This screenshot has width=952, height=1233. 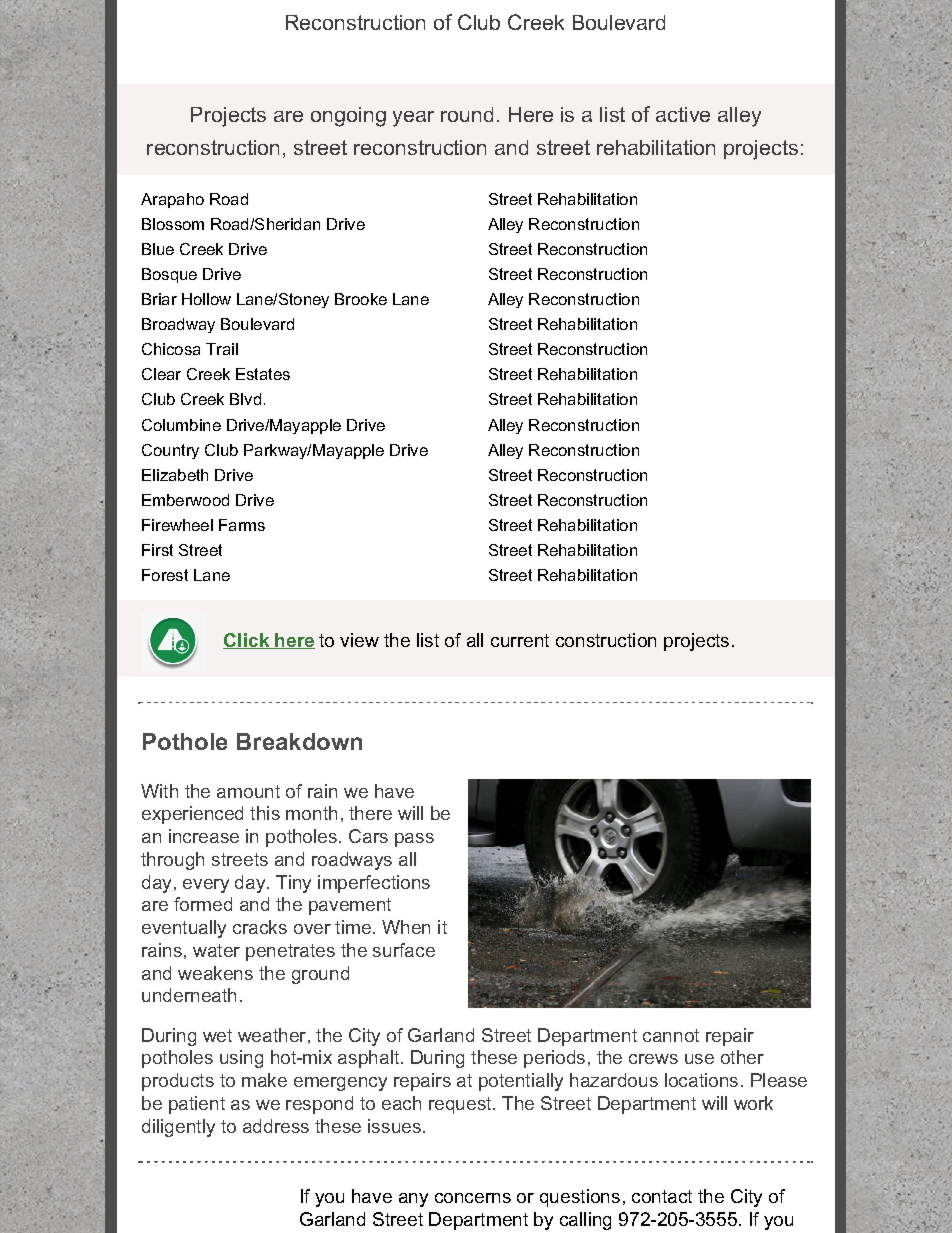 I want to click on contact, so click(x=662, y=1196).
